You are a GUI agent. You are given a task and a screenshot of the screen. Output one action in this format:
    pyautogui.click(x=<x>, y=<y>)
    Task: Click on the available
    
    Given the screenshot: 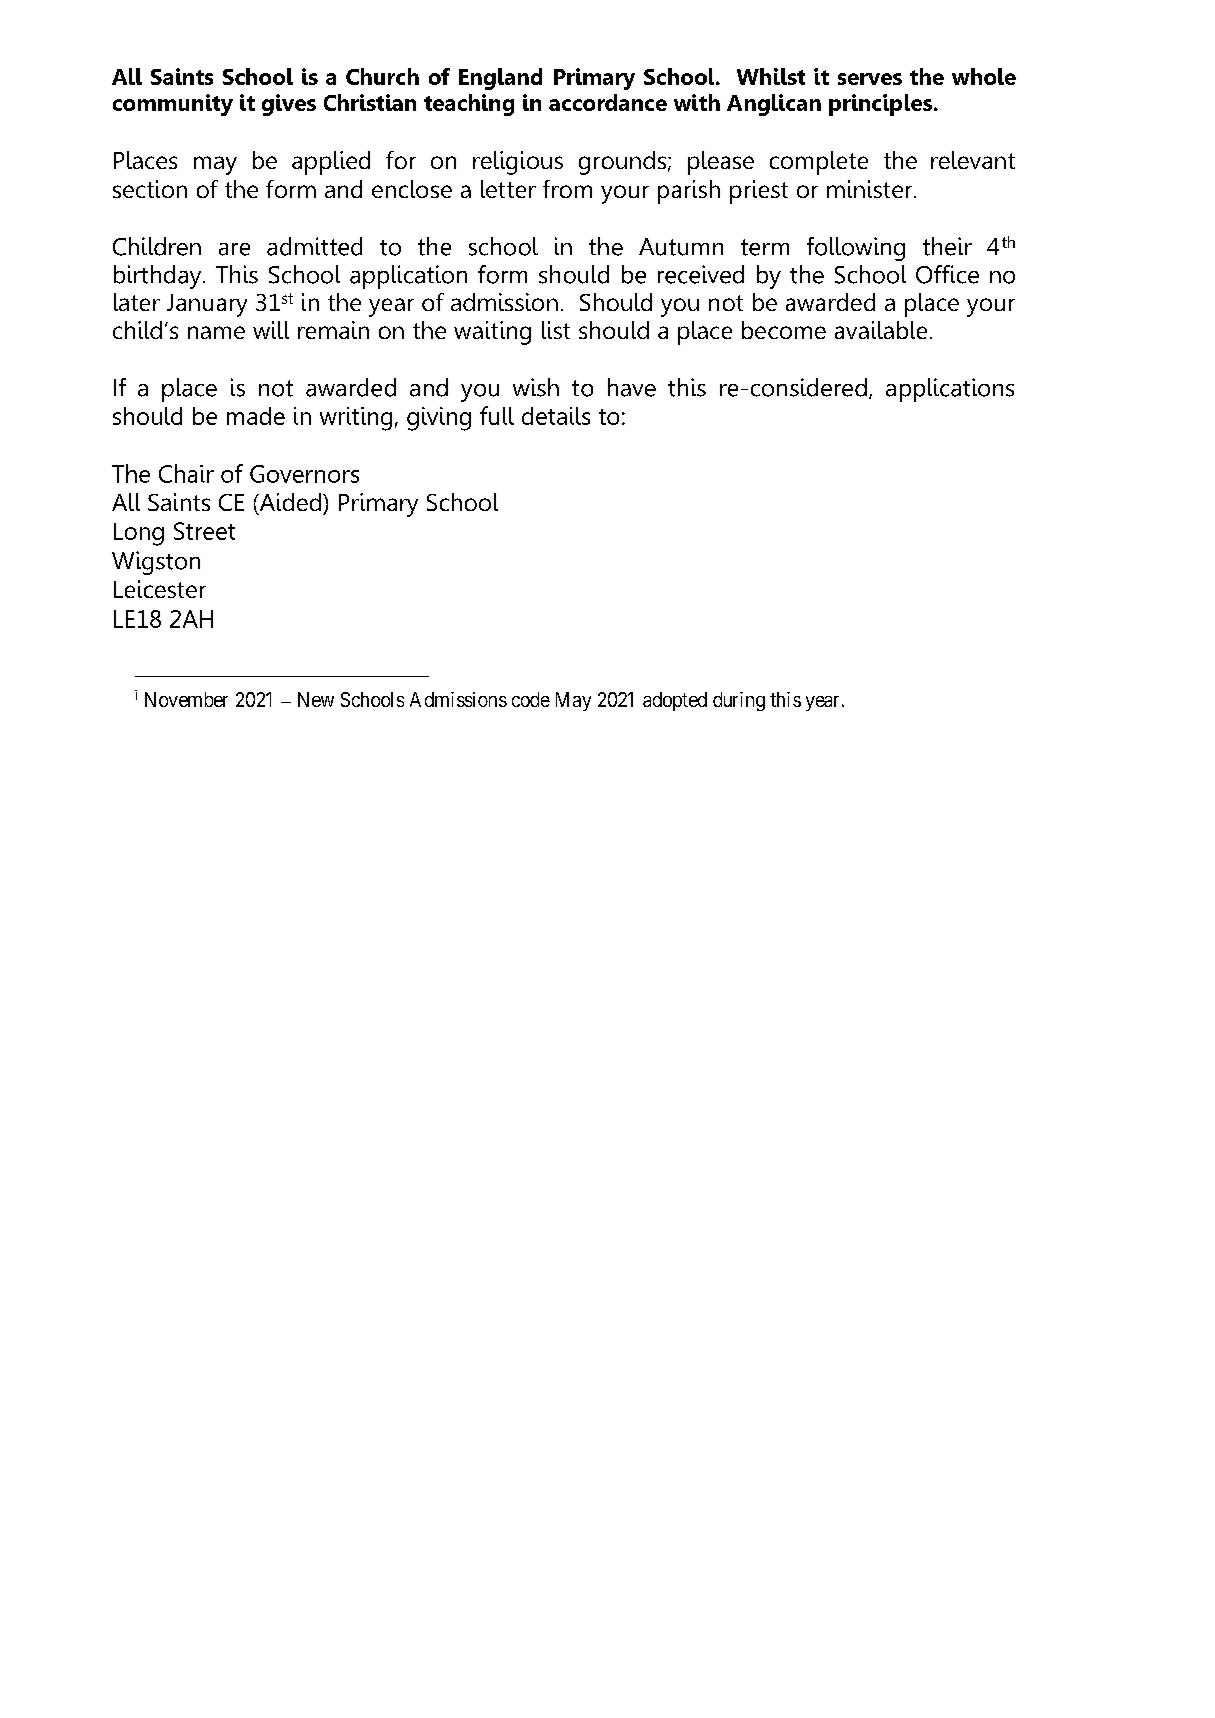 What is the action you would take?
    pyautogui.click(x=881, y=330)
